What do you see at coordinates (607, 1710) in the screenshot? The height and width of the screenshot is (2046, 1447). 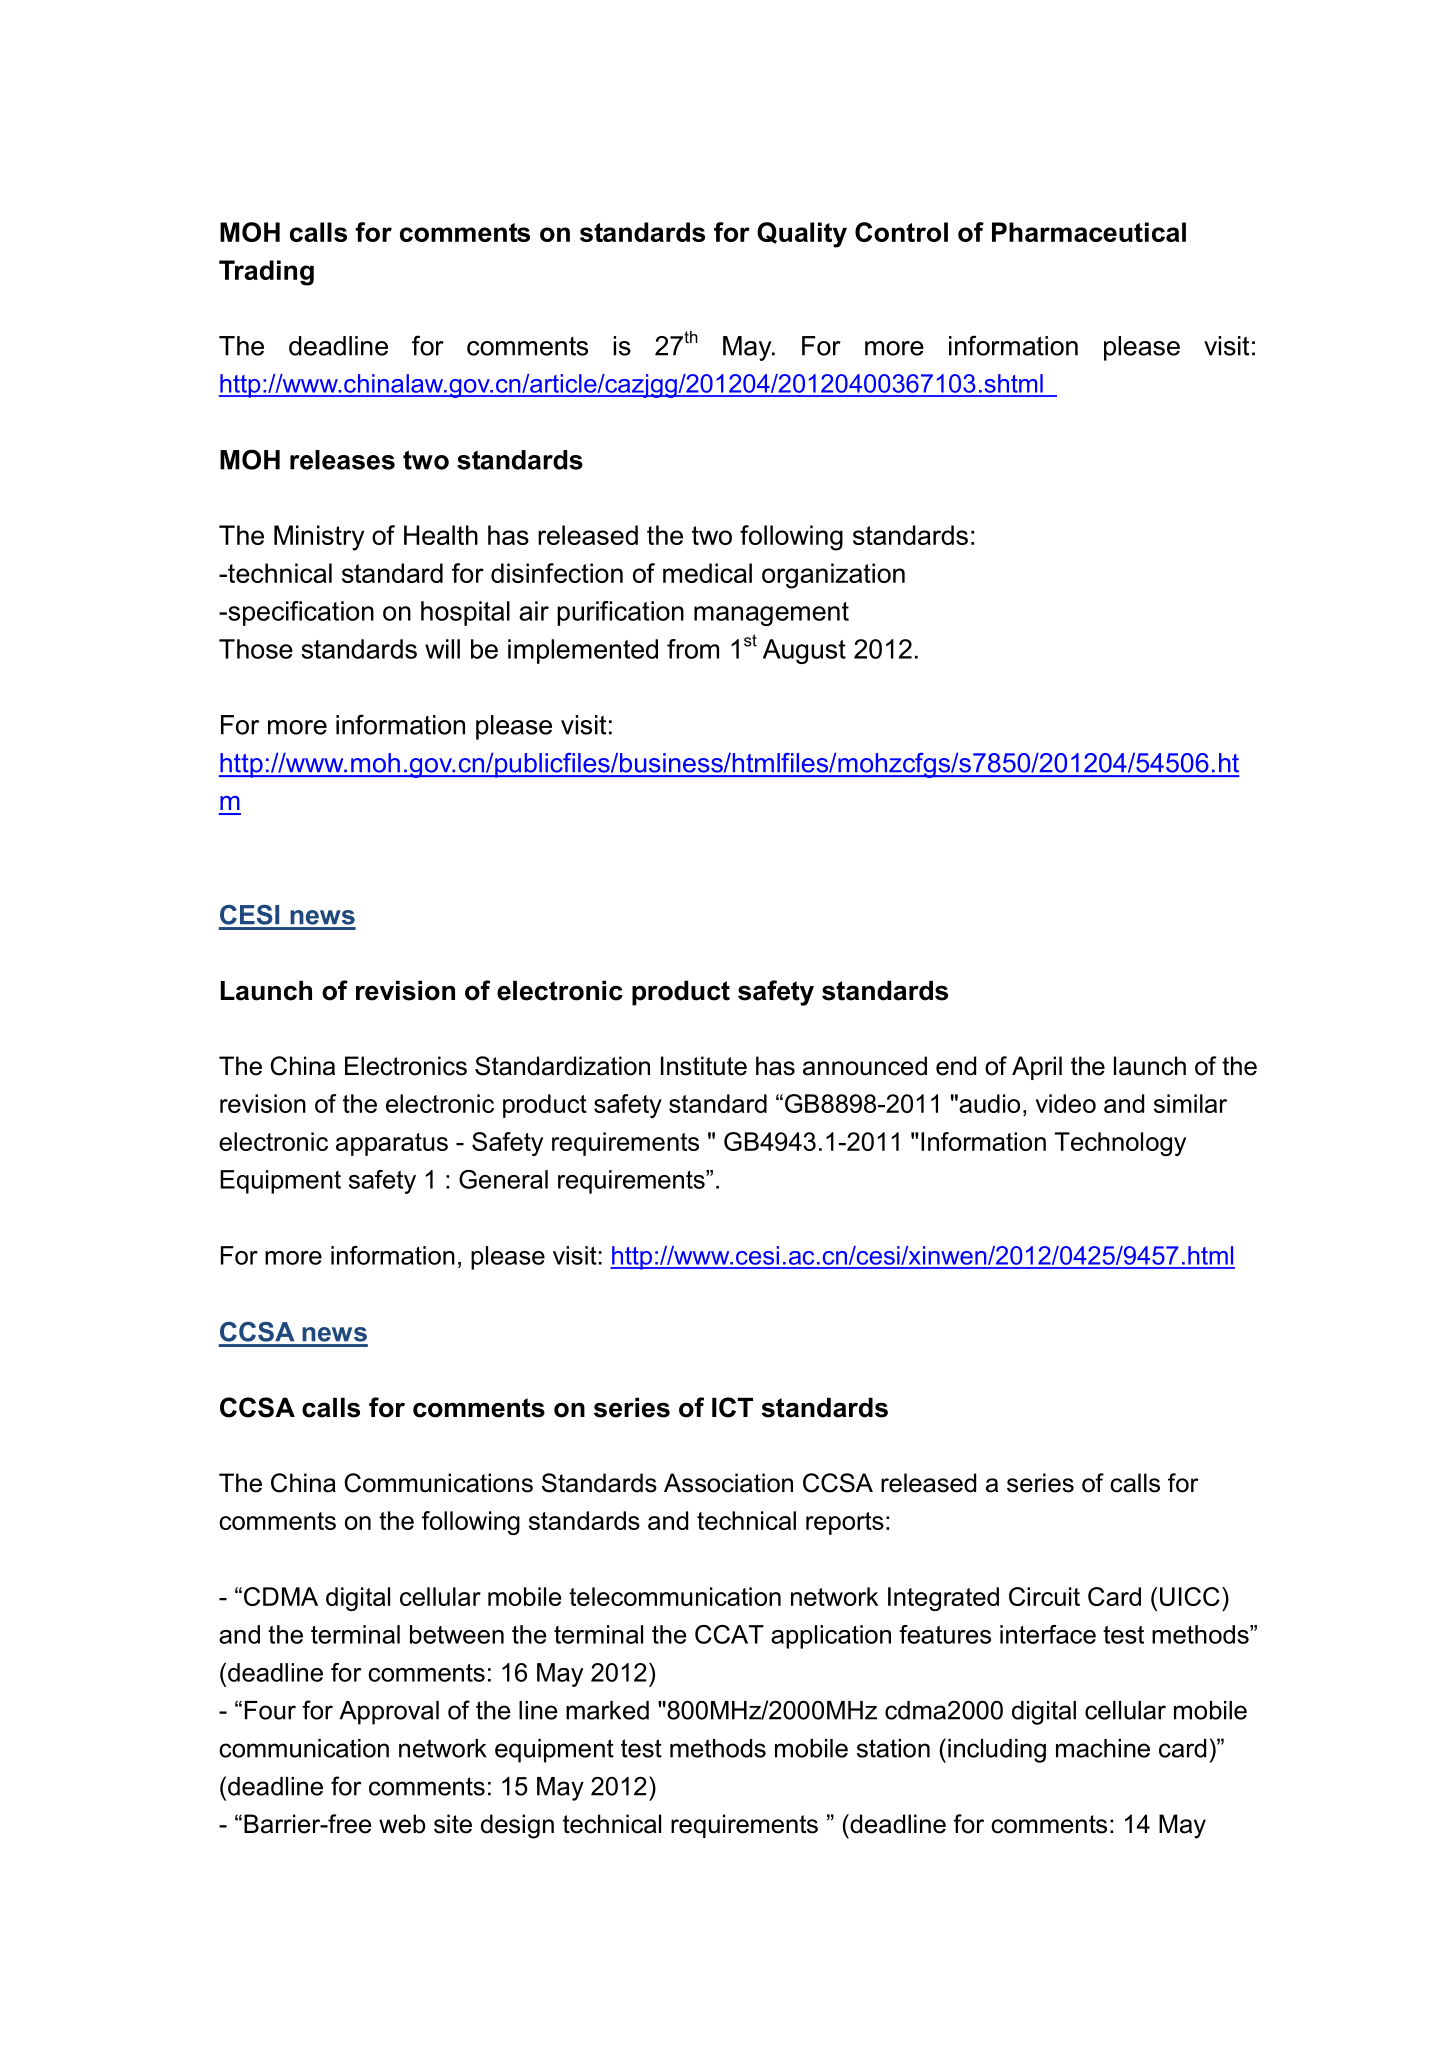 I see `marked` at bounding box center [607, 1710].
